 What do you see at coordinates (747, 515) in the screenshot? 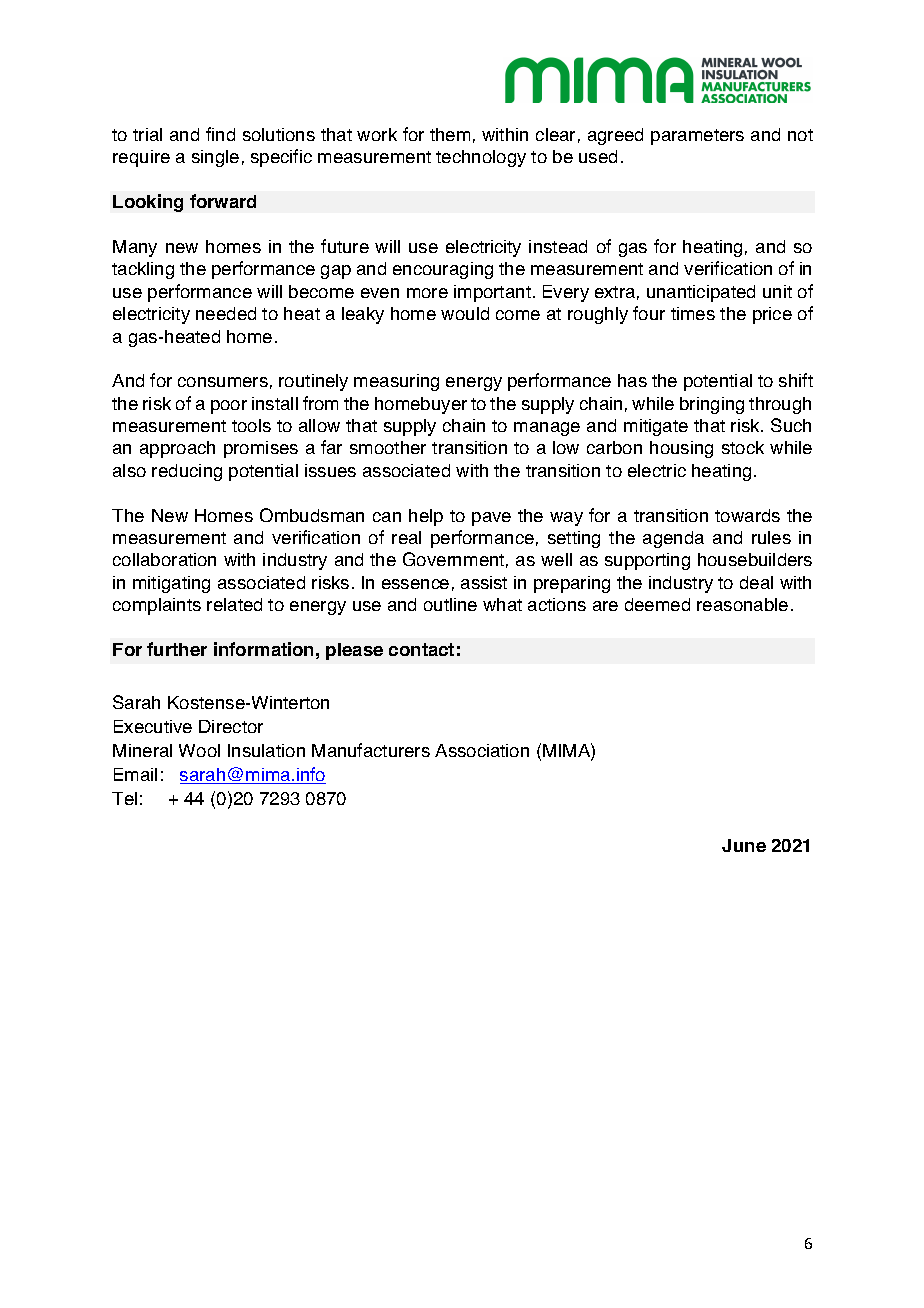
I see `towards` at bounding box center [747, 515].
